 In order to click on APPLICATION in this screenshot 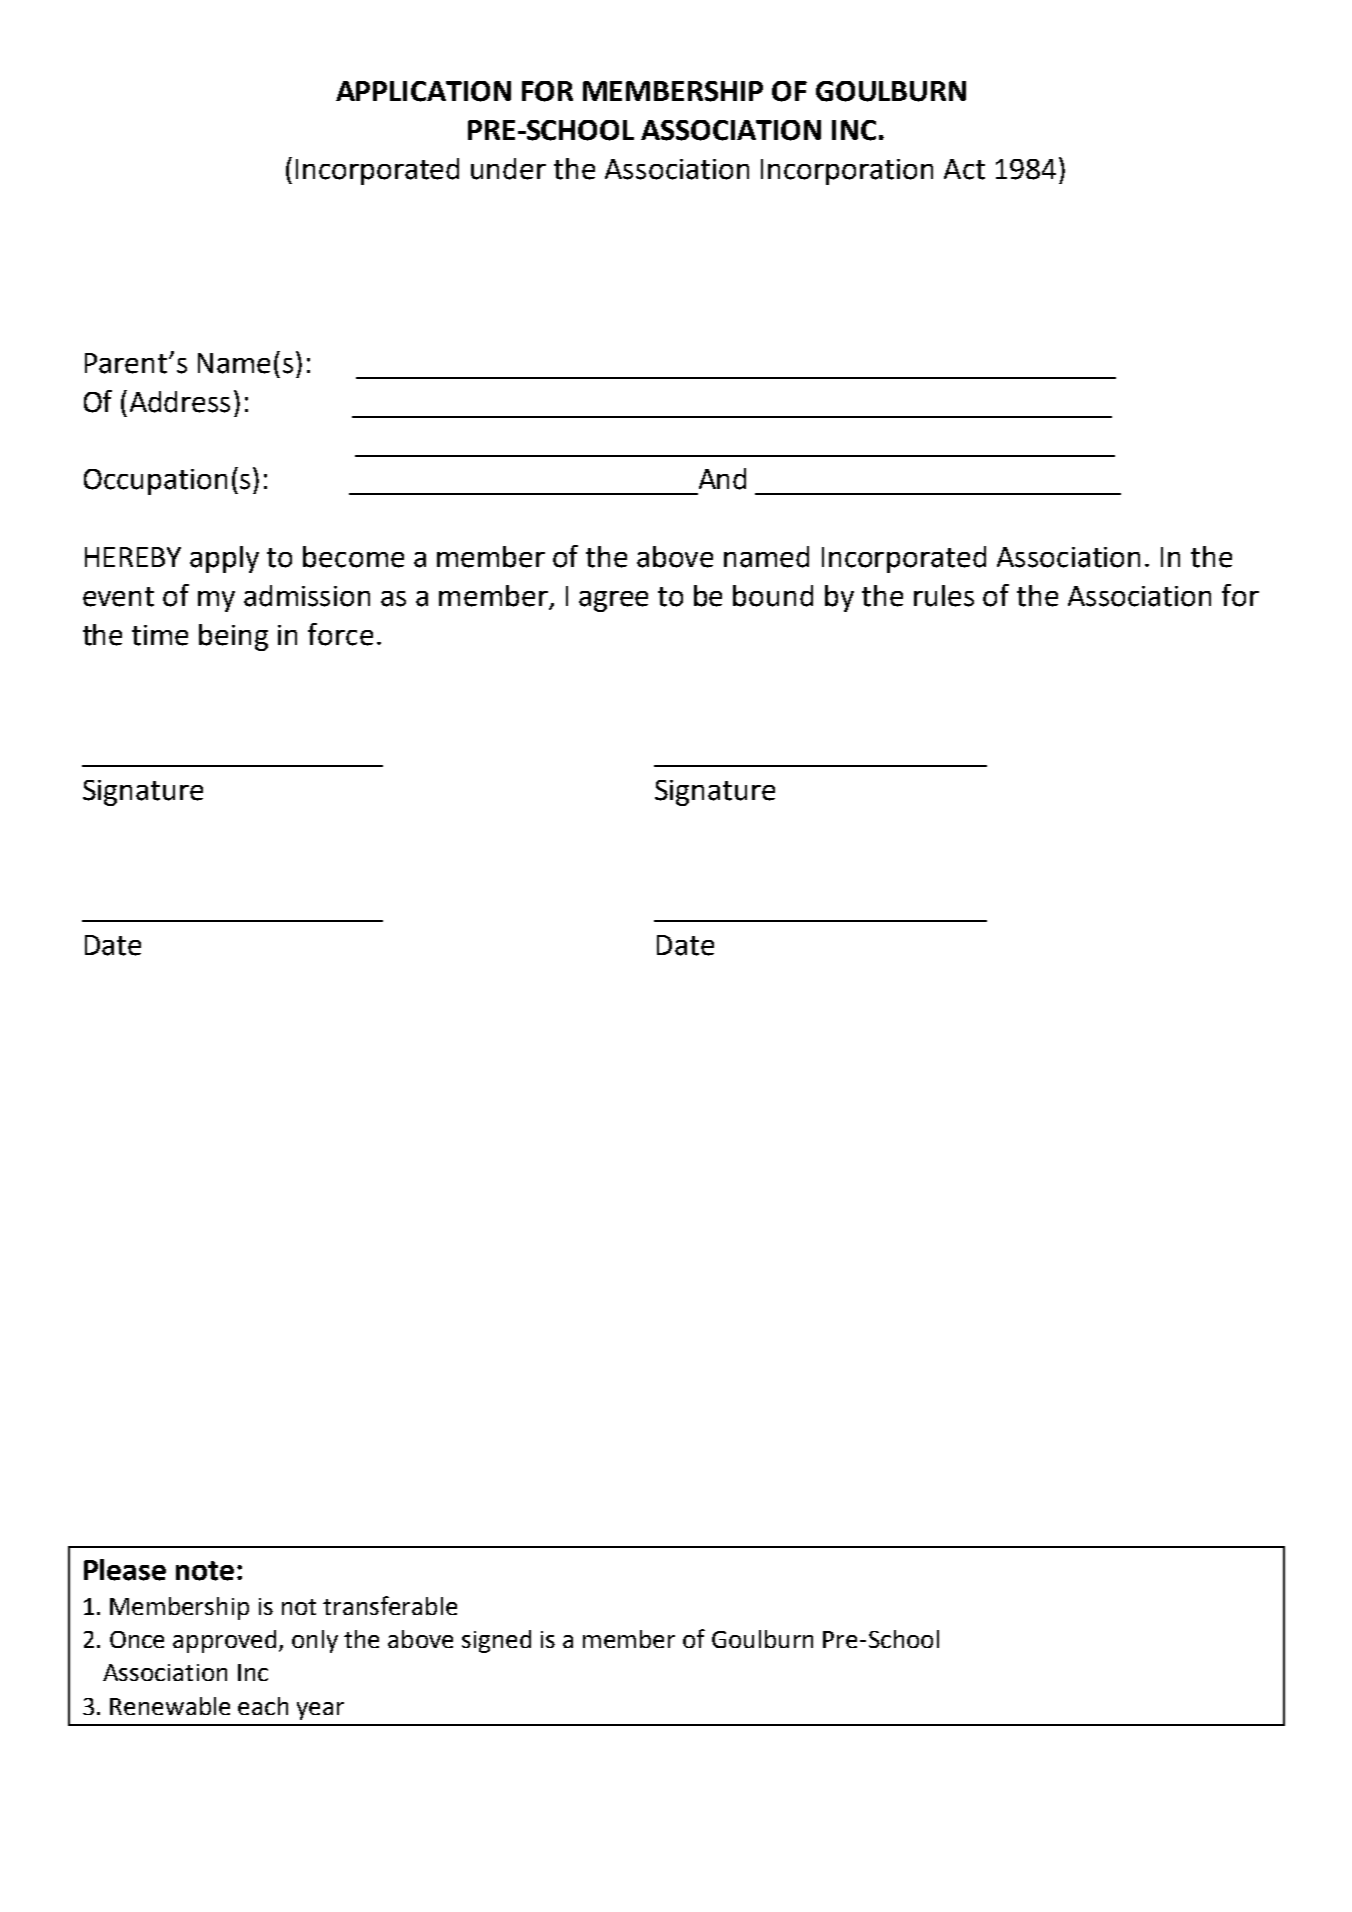, I will do `click(423, 91)`.
